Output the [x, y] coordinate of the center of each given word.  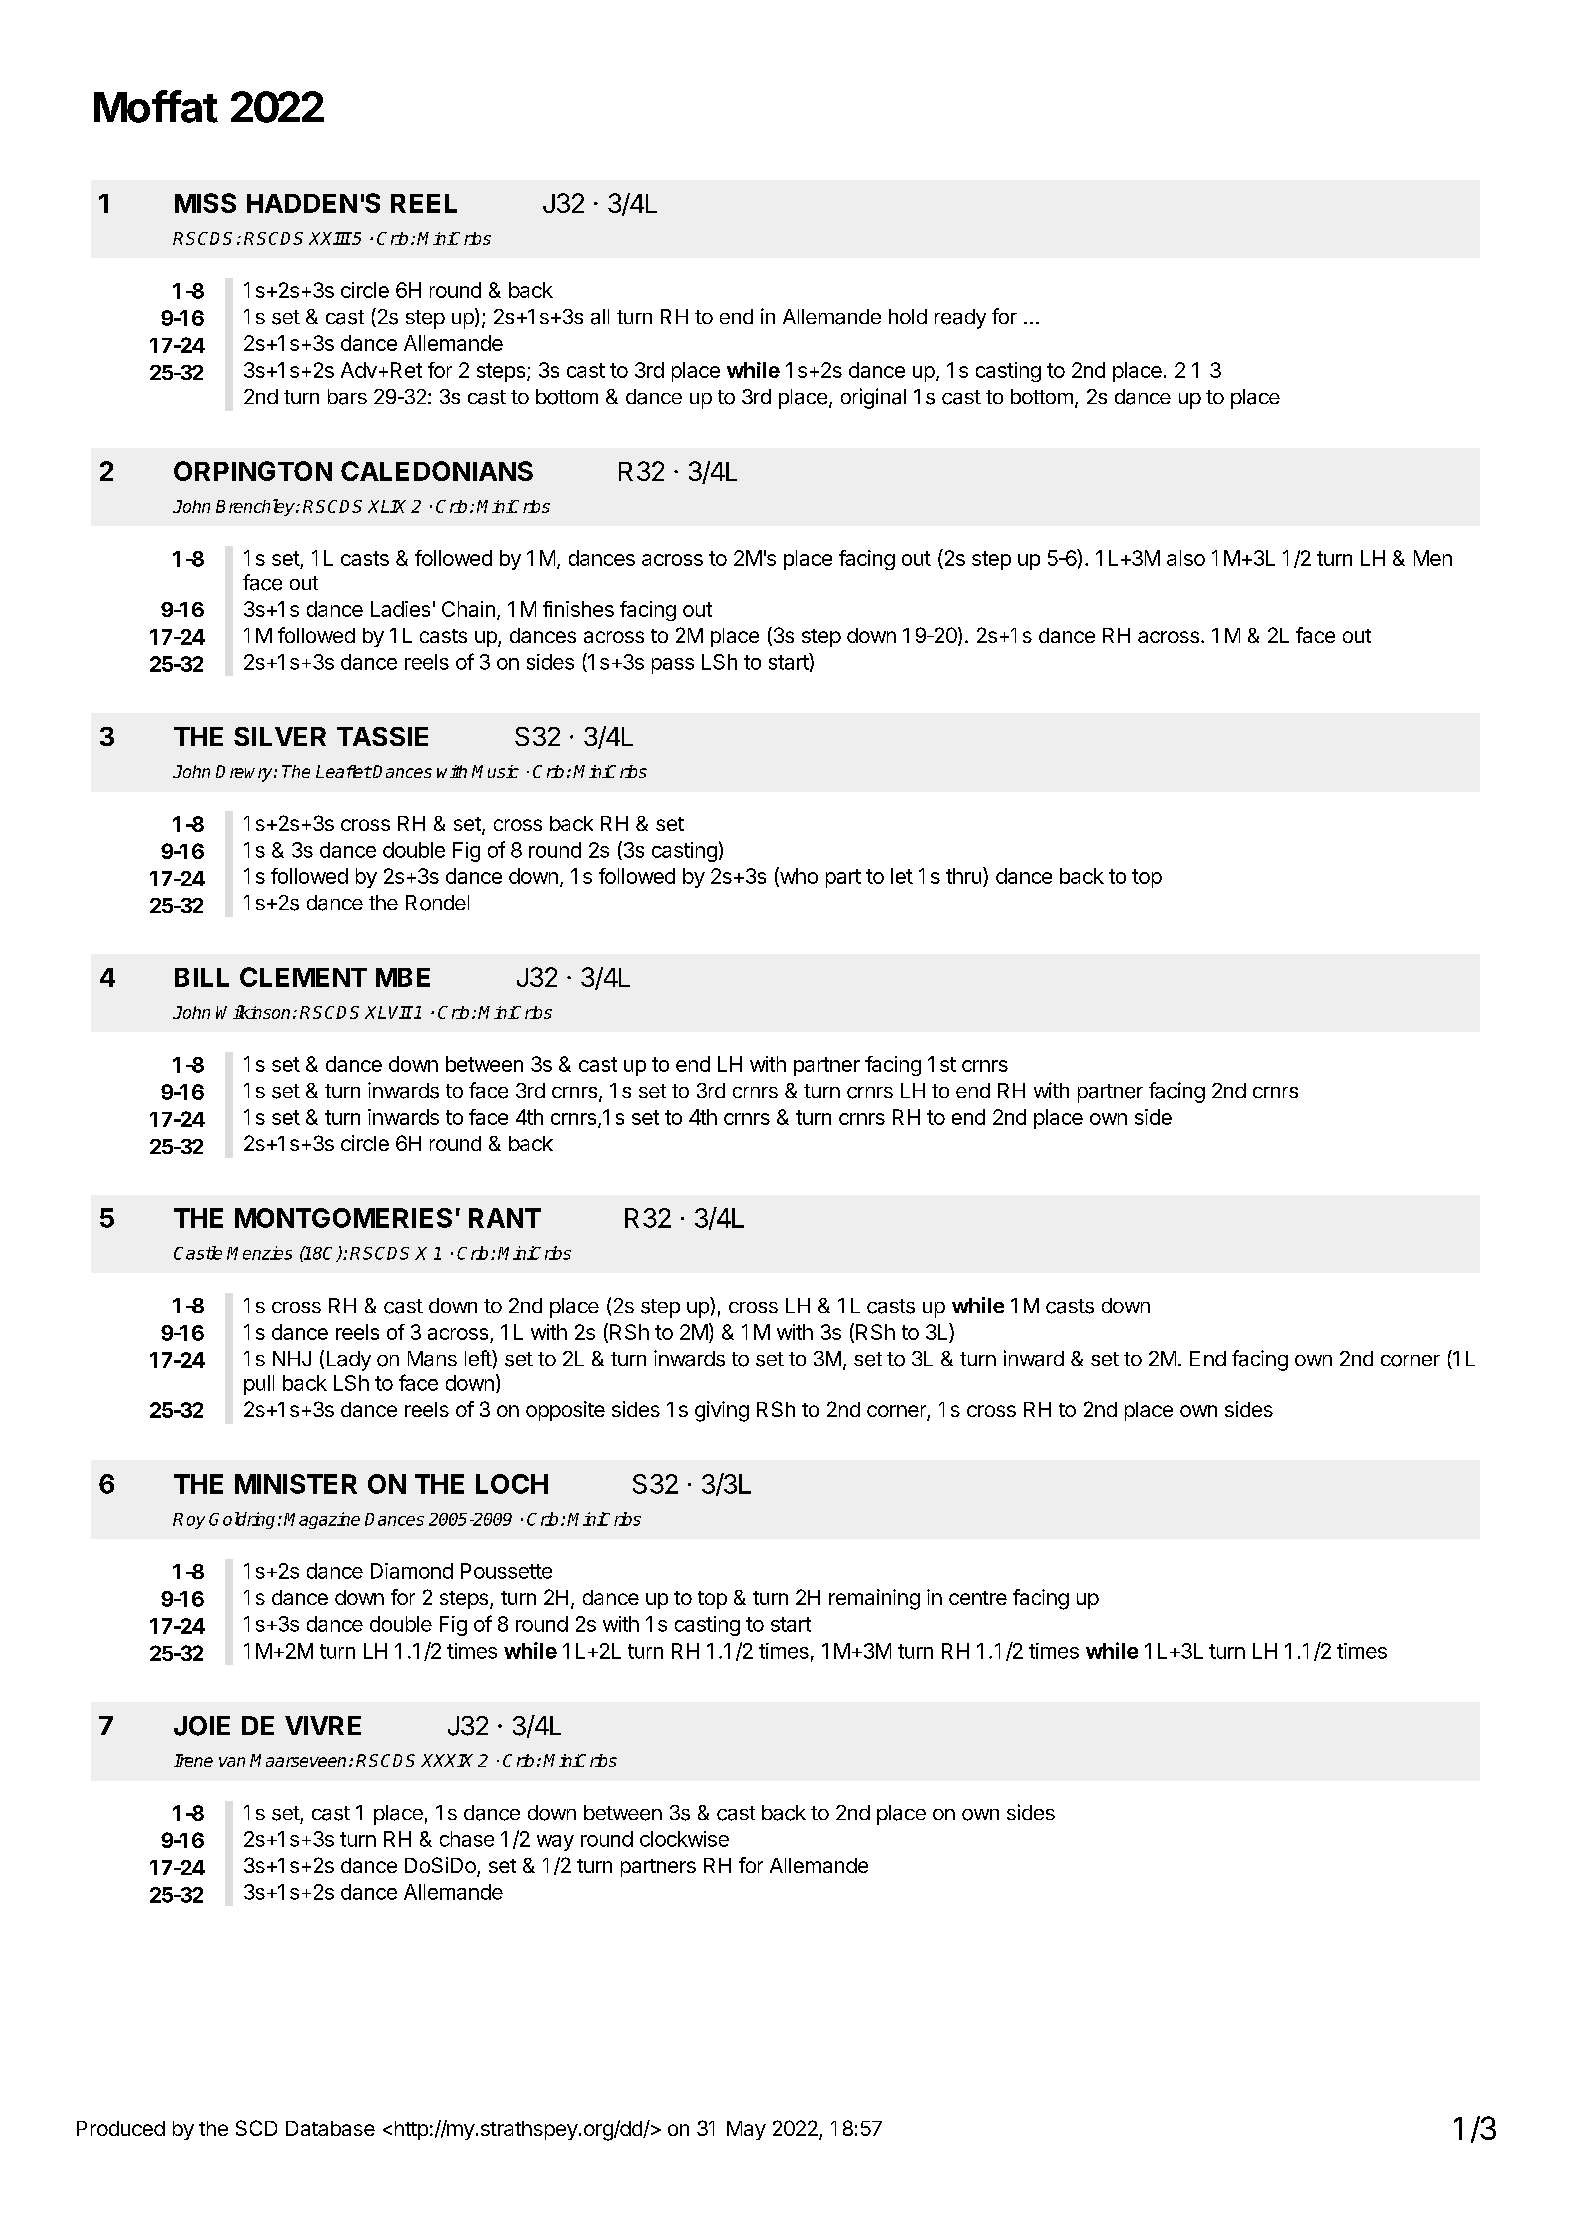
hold [908, 316]
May [746, 2130]
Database [330, 2128]
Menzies [259, 1253]
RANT [505, 1218]
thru [963, 876]
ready [960, 319]
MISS [205, 203]
